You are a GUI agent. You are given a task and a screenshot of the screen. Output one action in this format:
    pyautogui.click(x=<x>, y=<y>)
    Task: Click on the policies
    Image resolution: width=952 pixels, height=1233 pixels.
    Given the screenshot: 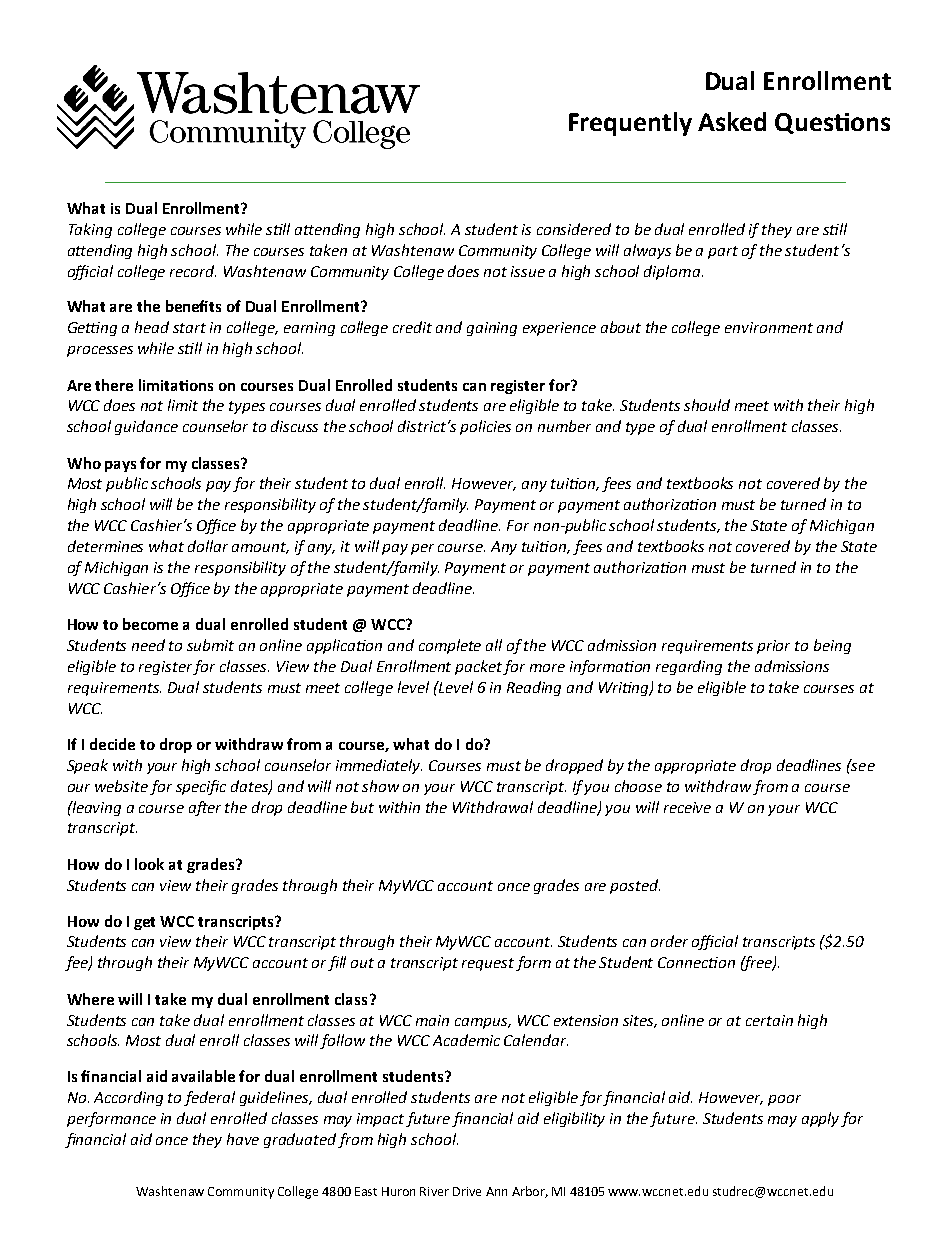 What is the action you would take?
    pyautogui.click(x=485, y=427)
